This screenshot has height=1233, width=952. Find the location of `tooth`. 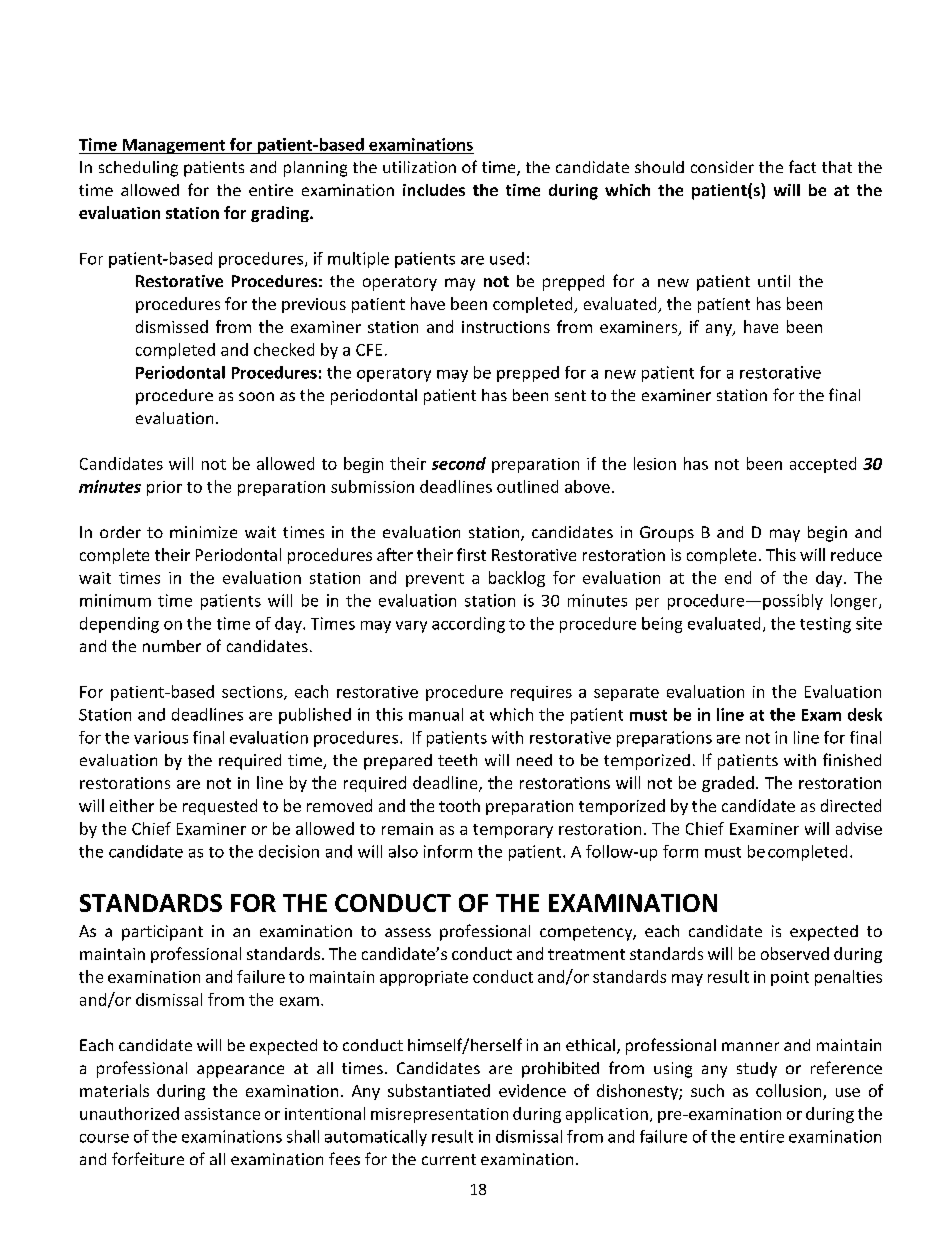

tooth is located at coordinates (459, 805).
